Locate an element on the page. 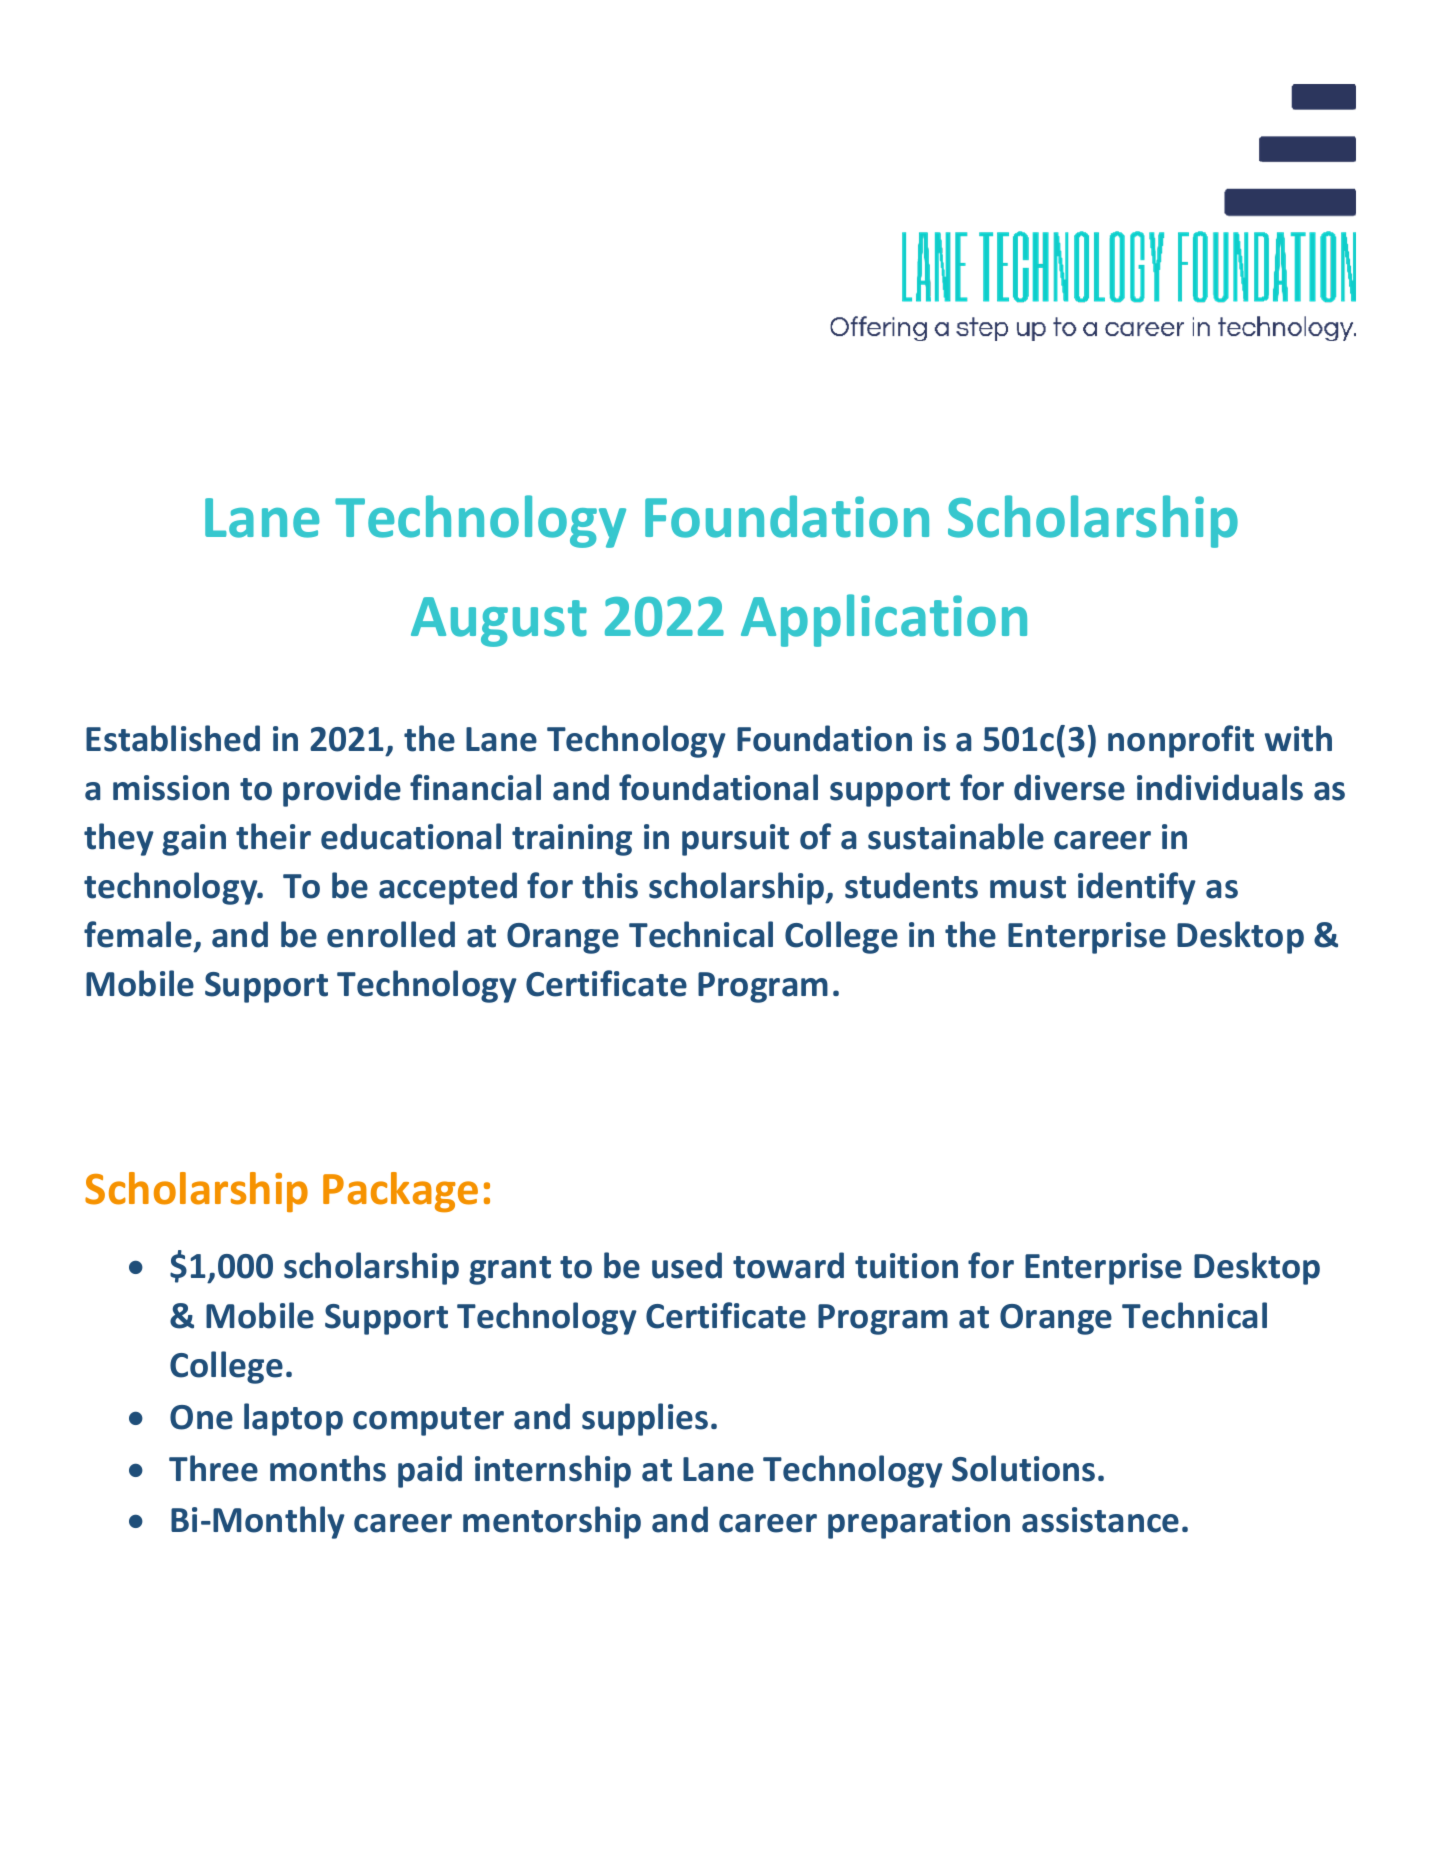  this is located at coordinates (610, 885).
